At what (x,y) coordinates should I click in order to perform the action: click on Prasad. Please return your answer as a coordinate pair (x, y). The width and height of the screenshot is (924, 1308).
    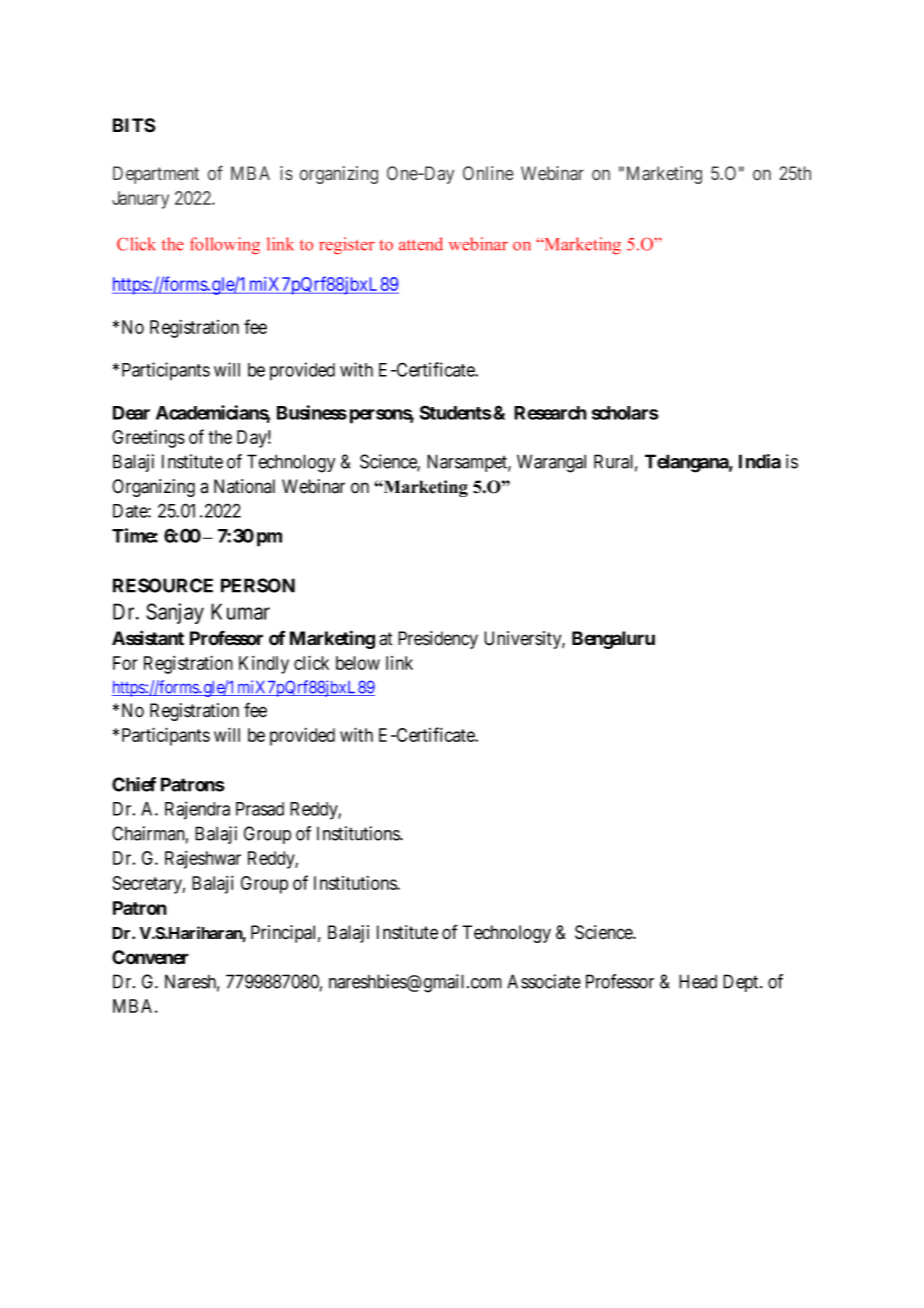
    Looking at the image, I should click on (260, 809).
